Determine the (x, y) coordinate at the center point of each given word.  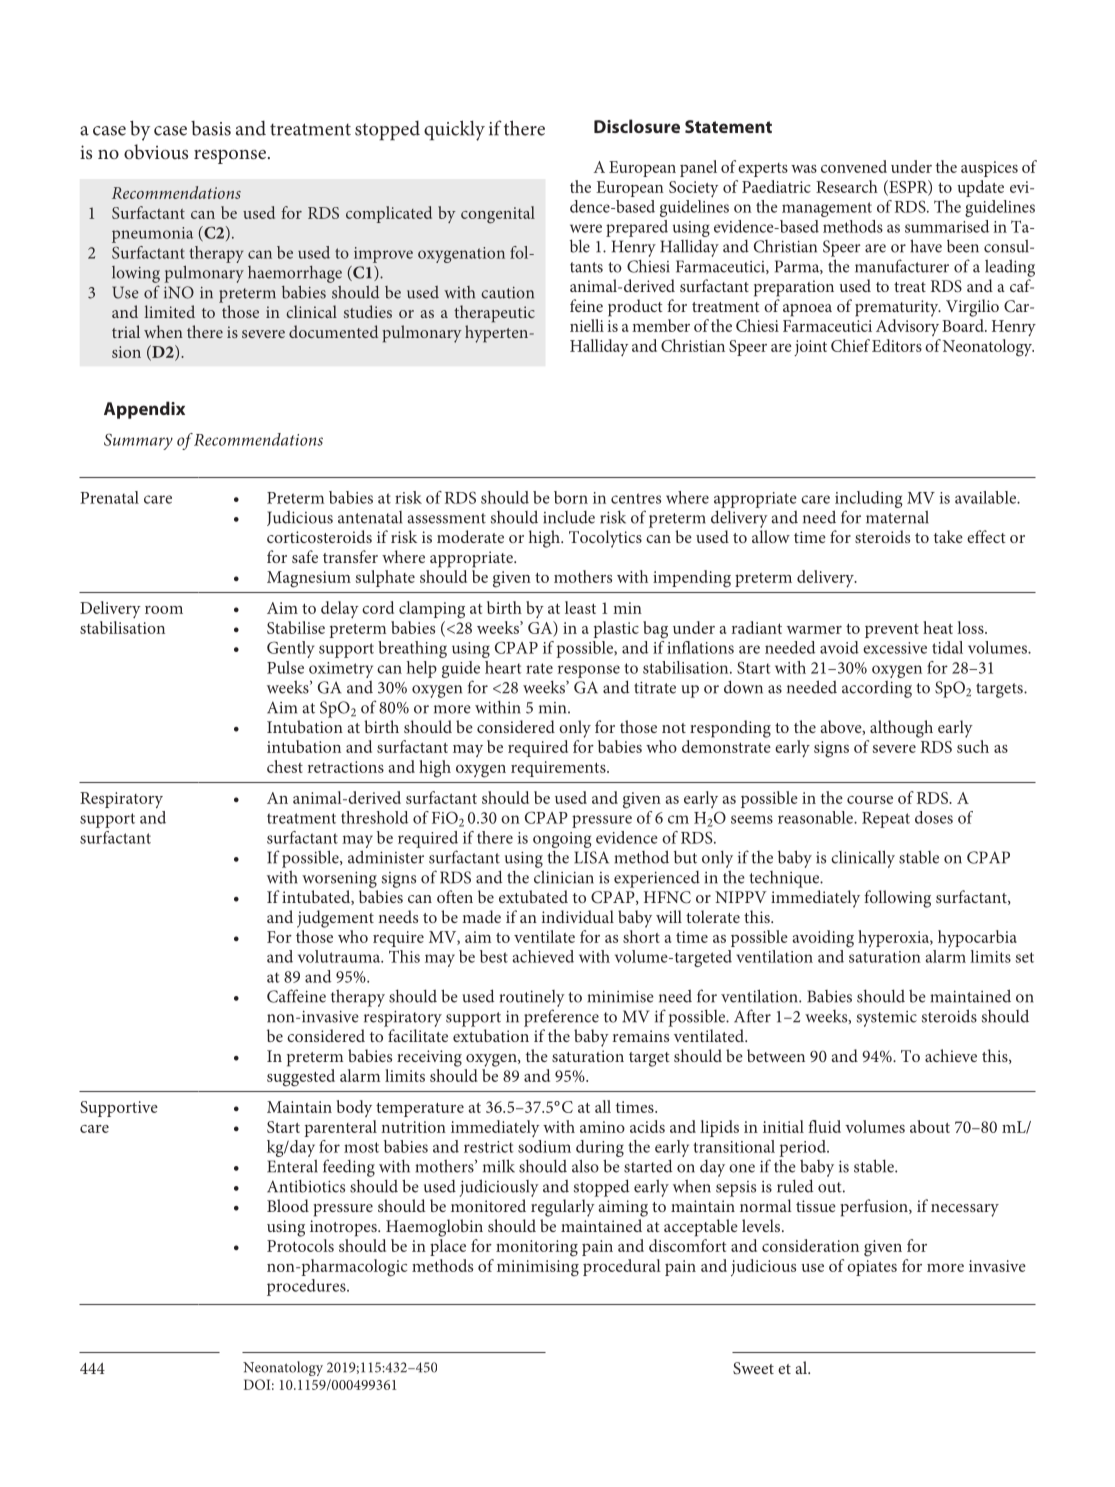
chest (285, 766)
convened (854, 166)
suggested (301, 1078)
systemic (887, 1019)
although (901, 729)
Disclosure (637, 126)
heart (503, 667)
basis (211, 128)
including (869, 499)
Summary (138, 441)
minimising (538, 1268)
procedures (307, 1287)
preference (561, 1018)
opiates (872, 1268)
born (571, 497)
